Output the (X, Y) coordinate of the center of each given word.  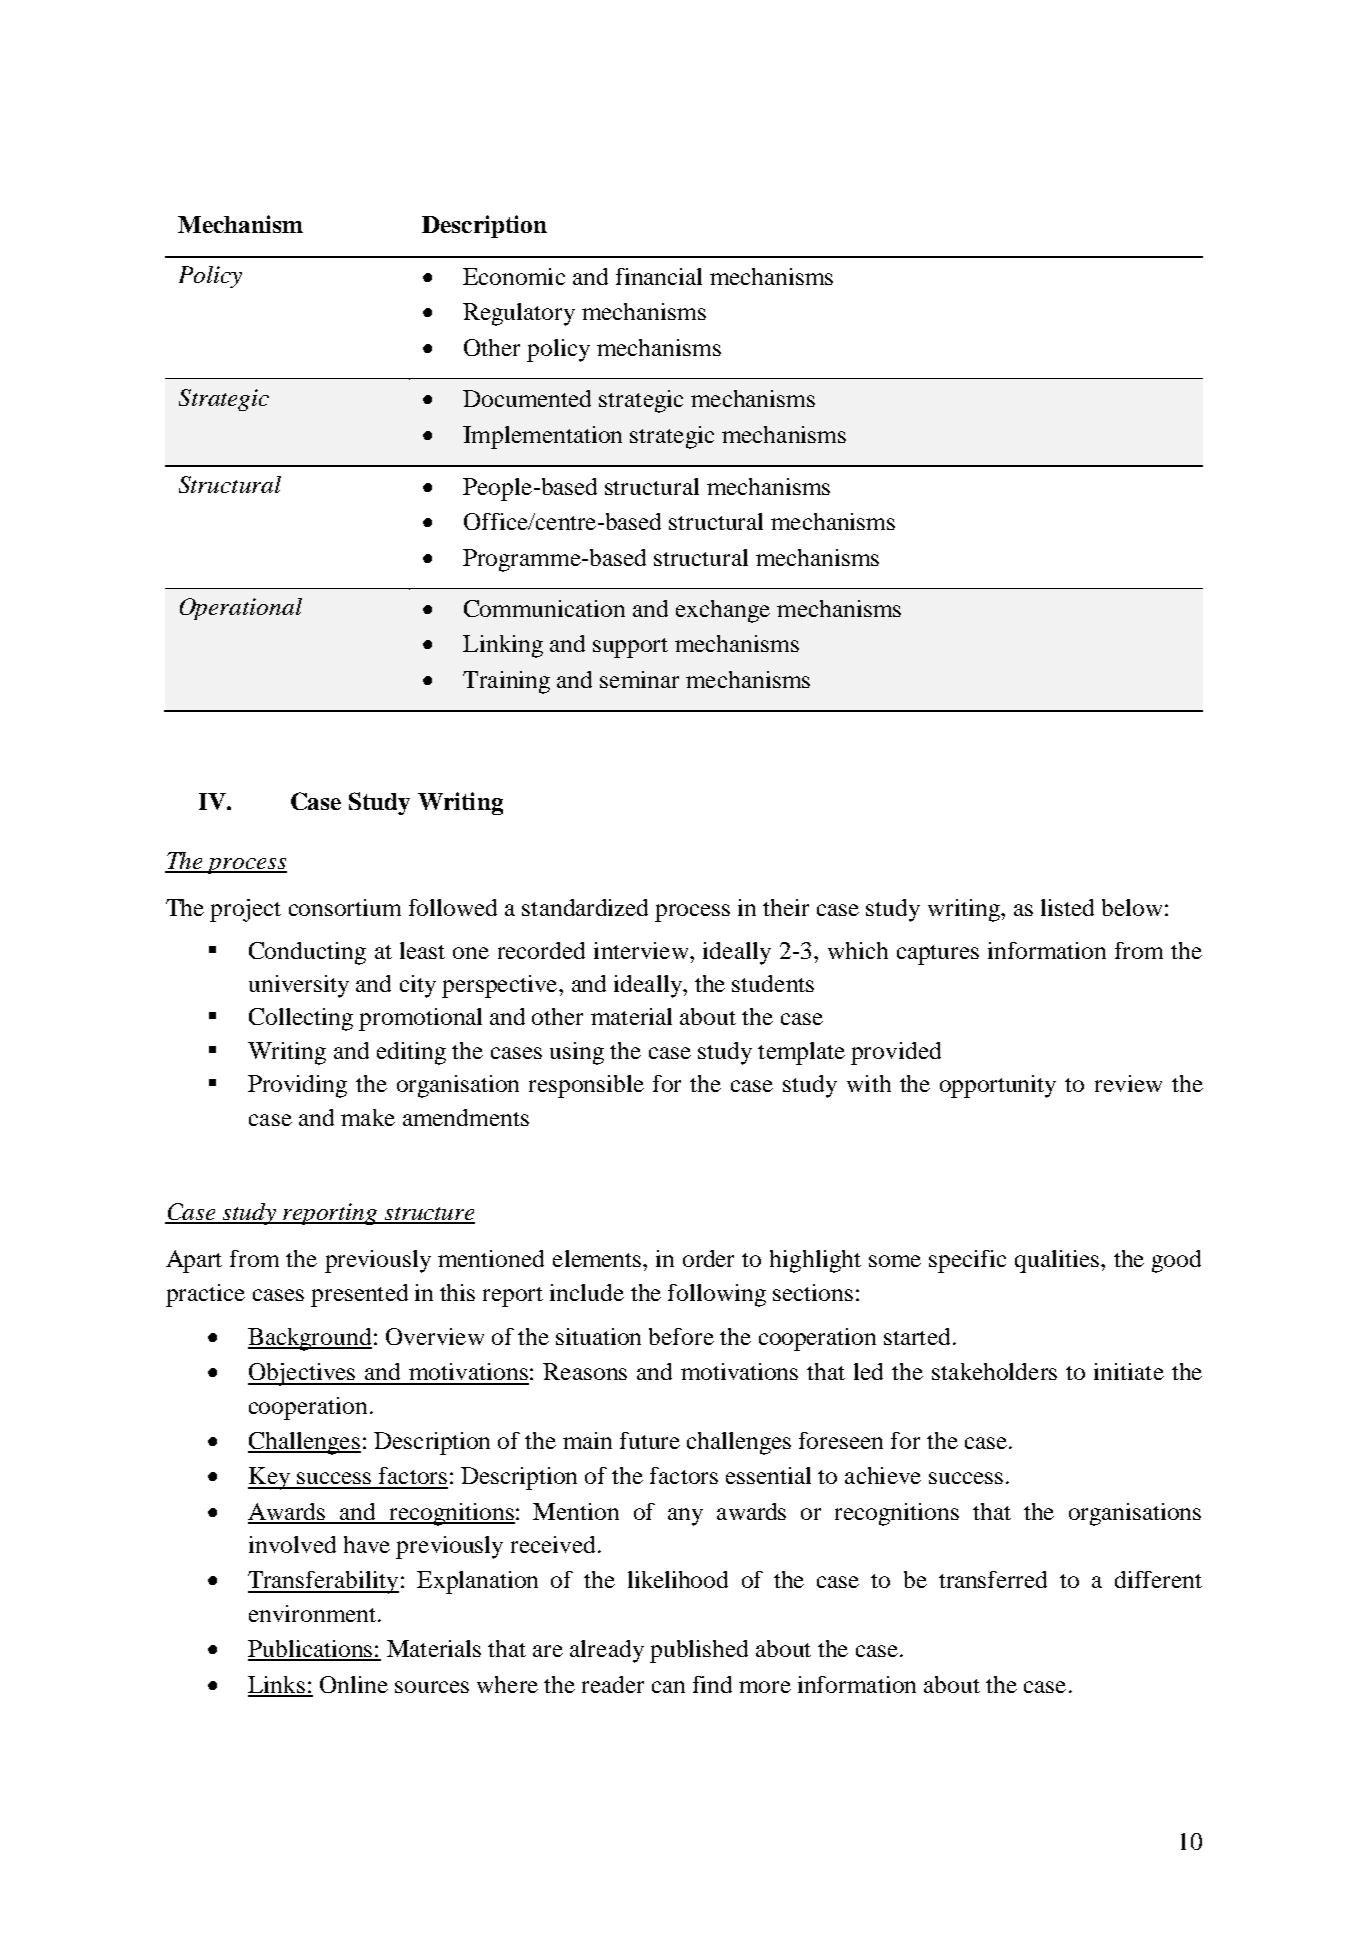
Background (310, 1339)
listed (1067, 907)
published (699, 1651)
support (630, 648)
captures (938, 955)
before (681, 1336)
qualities (1057, 1261)
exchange (723, 611)
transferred (993, 1579)
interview (642, 950)
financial (659, 276)
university (299, 986)
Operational (241, 609)
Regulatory (519, 314)
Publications (311, 1650)
